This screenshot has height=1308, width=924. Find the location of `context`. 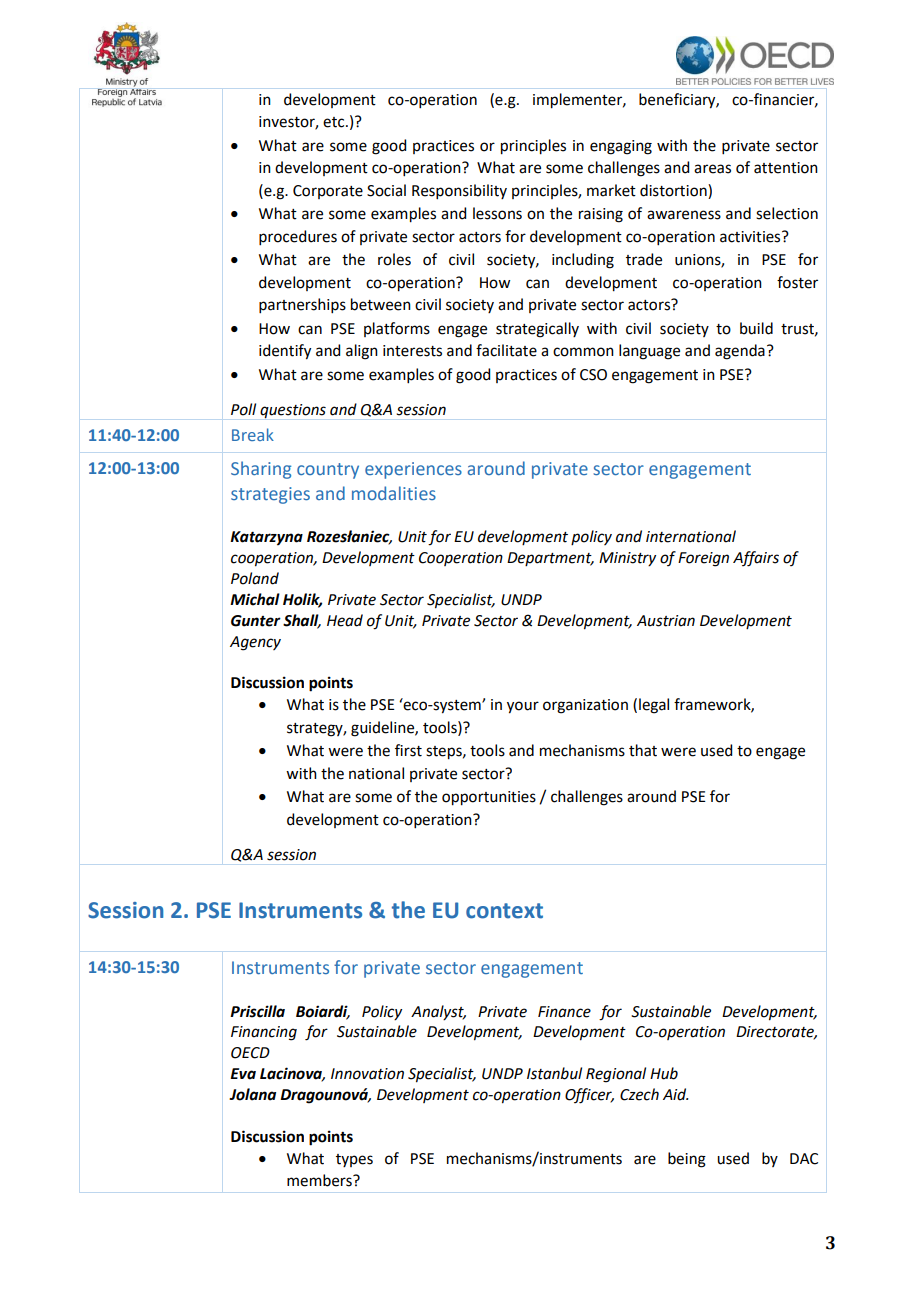

context is located at coordinates (504, 911).
